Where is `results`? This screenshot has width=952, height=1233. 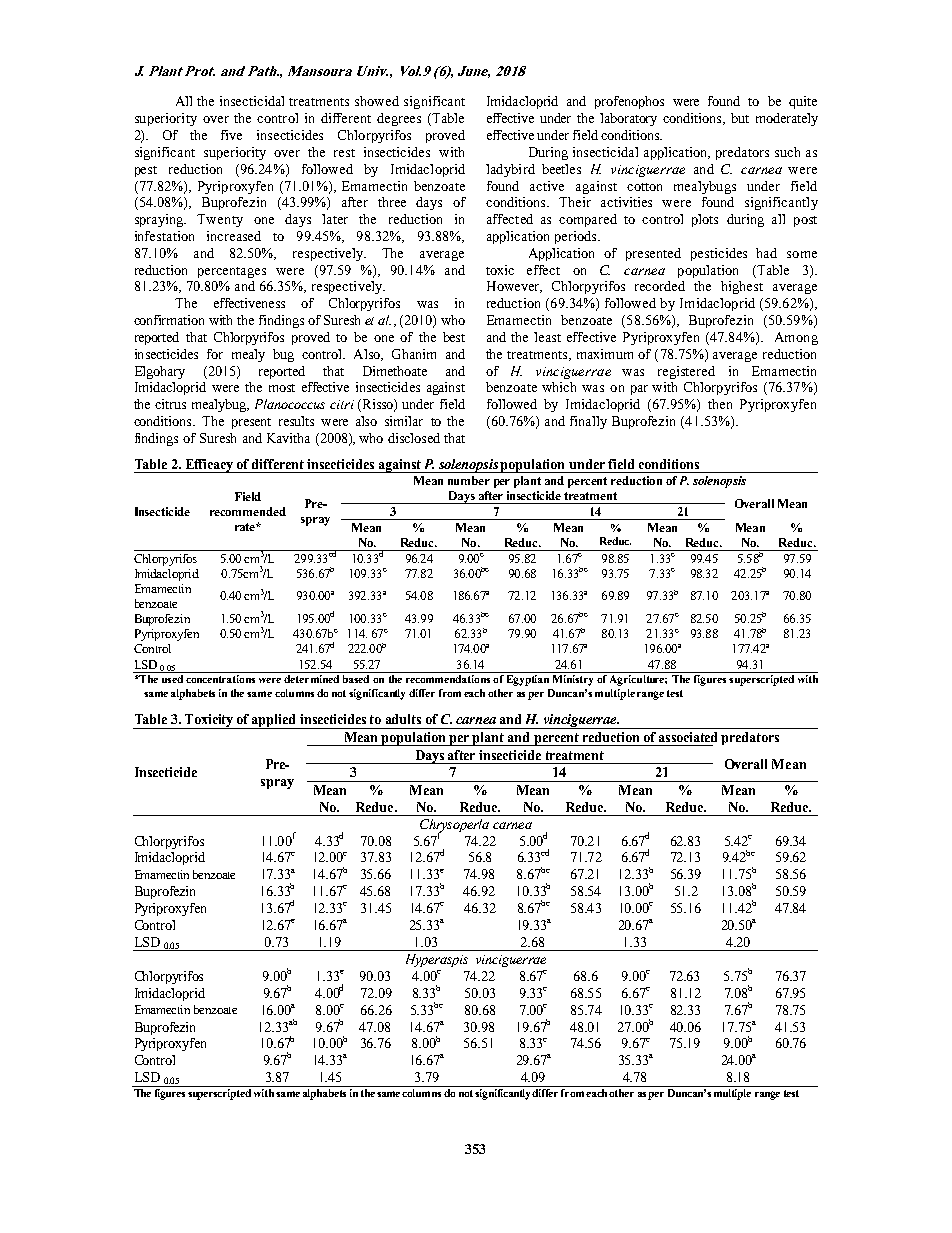 results is located at coordinates (296, 421).
